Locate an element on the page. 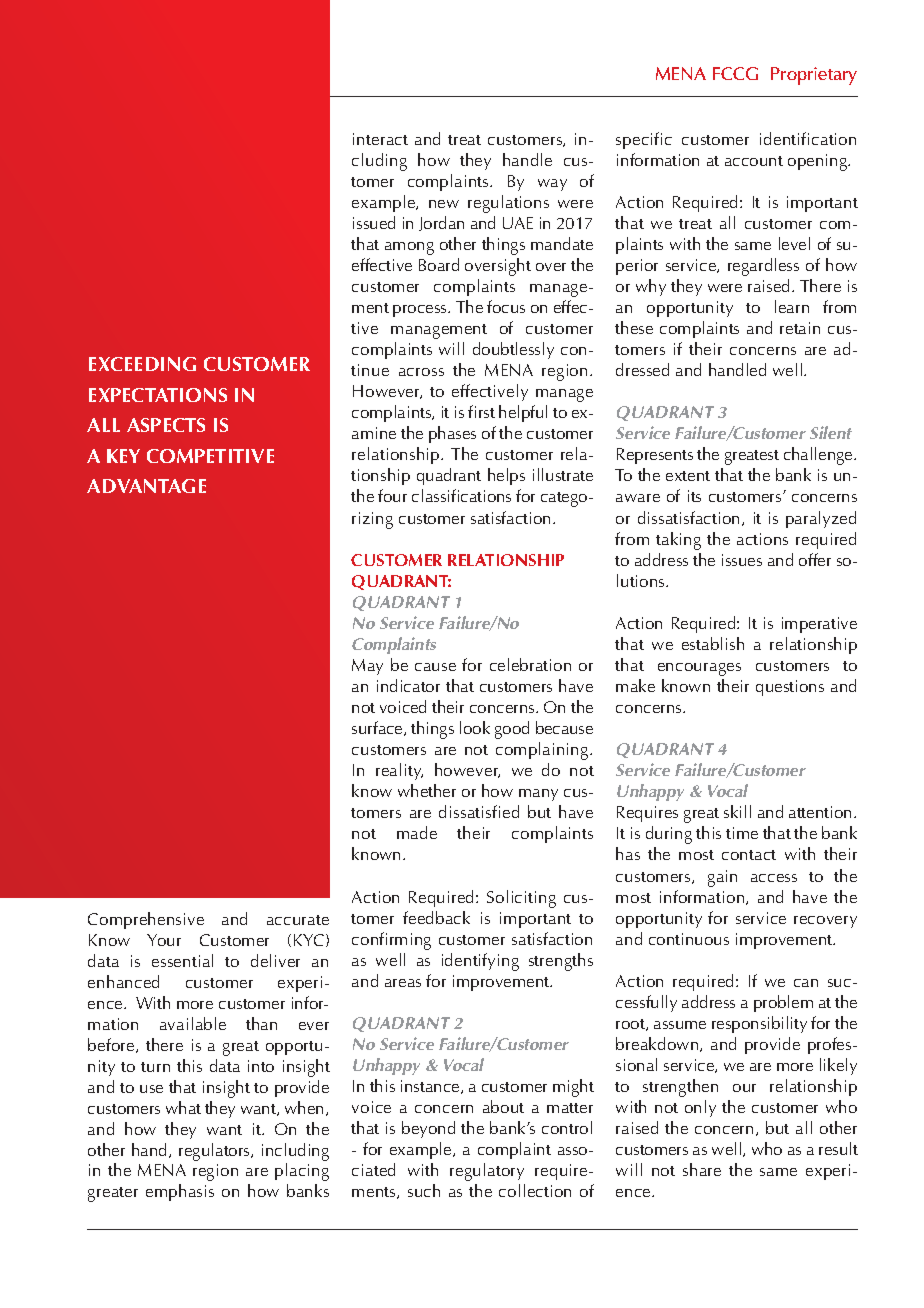 The image size is (924, 1308). account is located at coordinates (754, 161).
